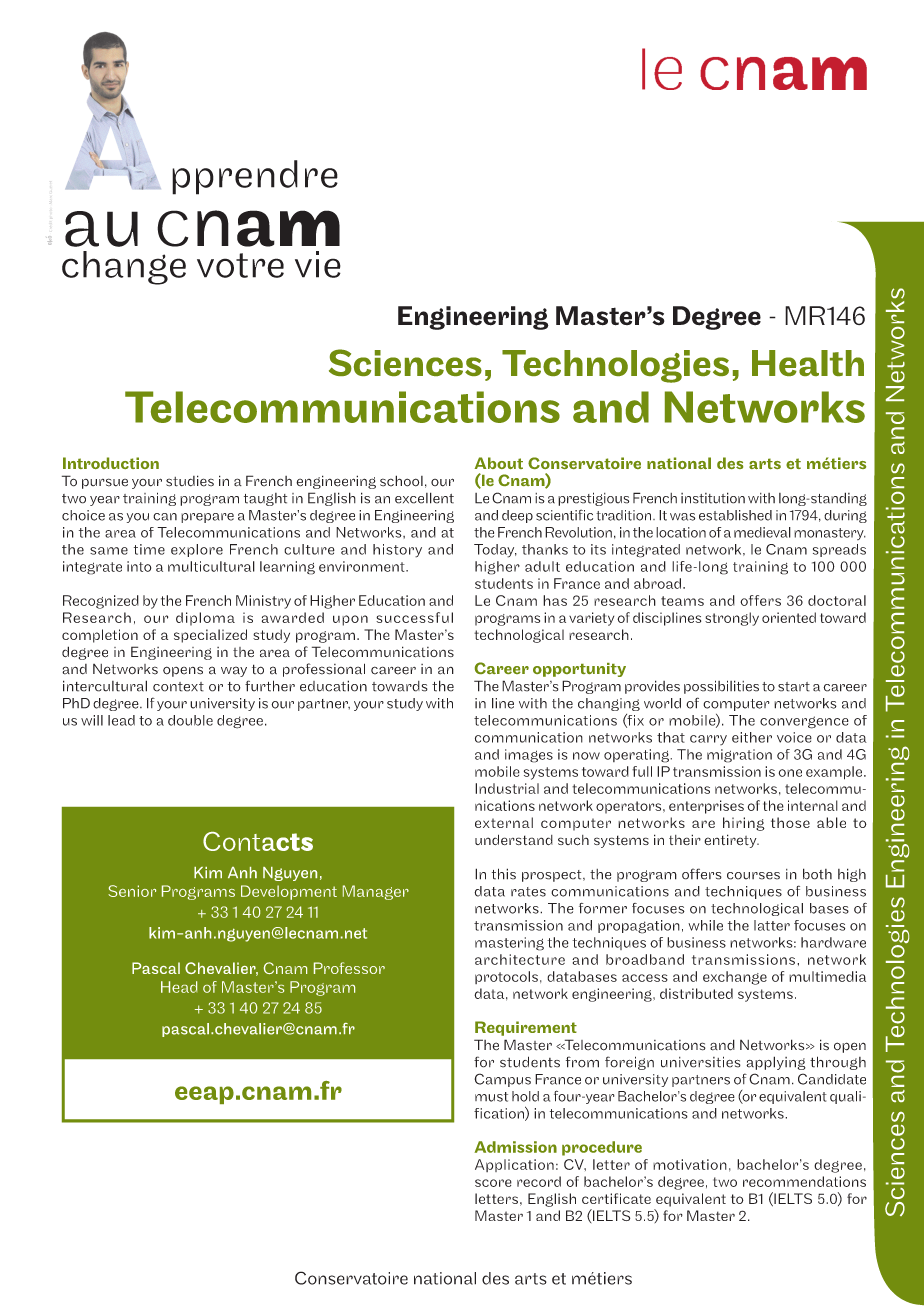  Describe the element at coordinates (132, 891) in the image. I see `Senior` at that location.
